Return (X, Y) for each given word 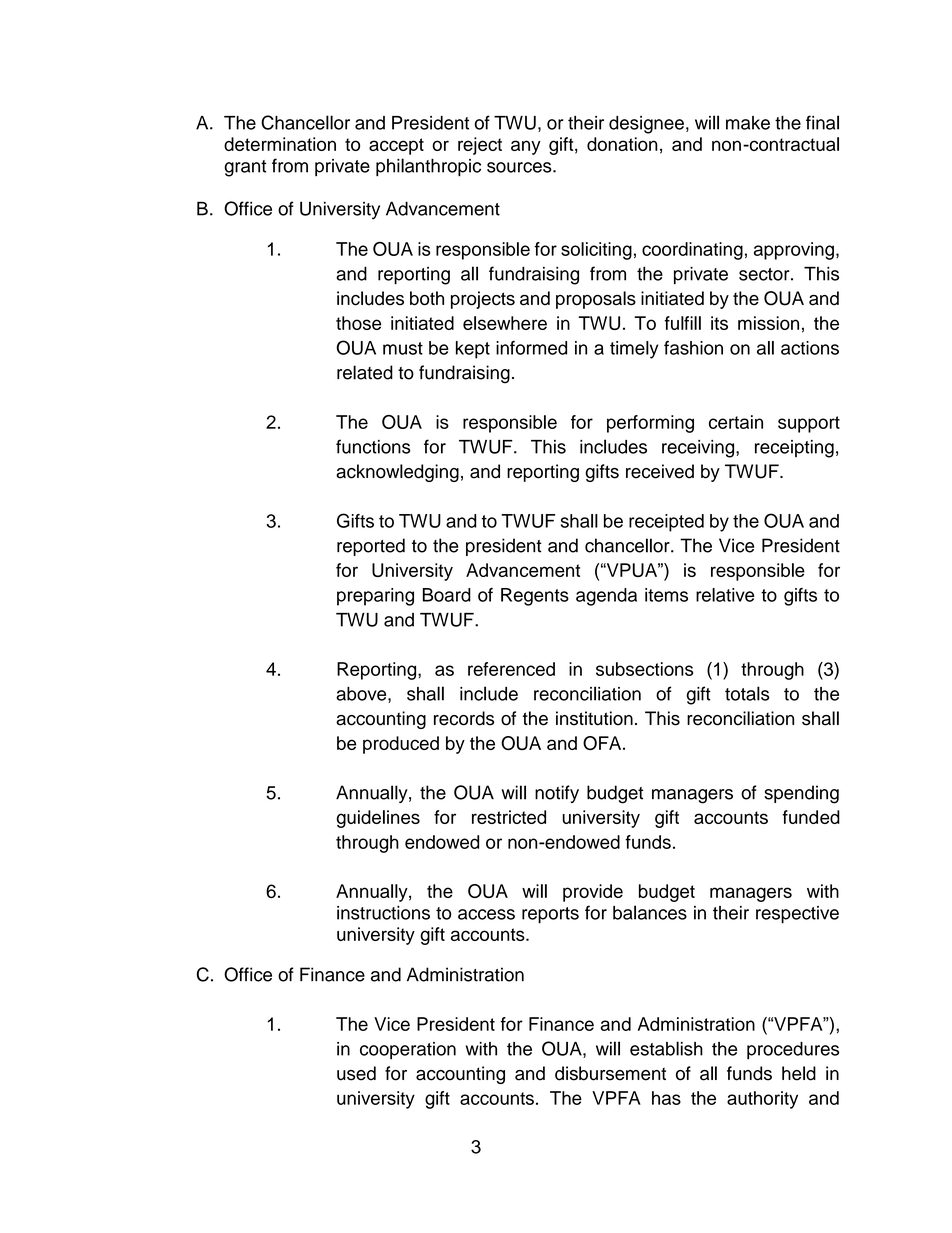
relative (725, 595)
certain (736, 422)
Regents (535, 597)
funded (811, 817)
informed (531, 348)
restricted (509, 817)
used (356, 1073)
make (748, 123)
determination (280, 144)
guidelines (378, 819)
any (526, 147)
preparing (375, 597)
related (365, 372)
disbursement (610, 1073)
